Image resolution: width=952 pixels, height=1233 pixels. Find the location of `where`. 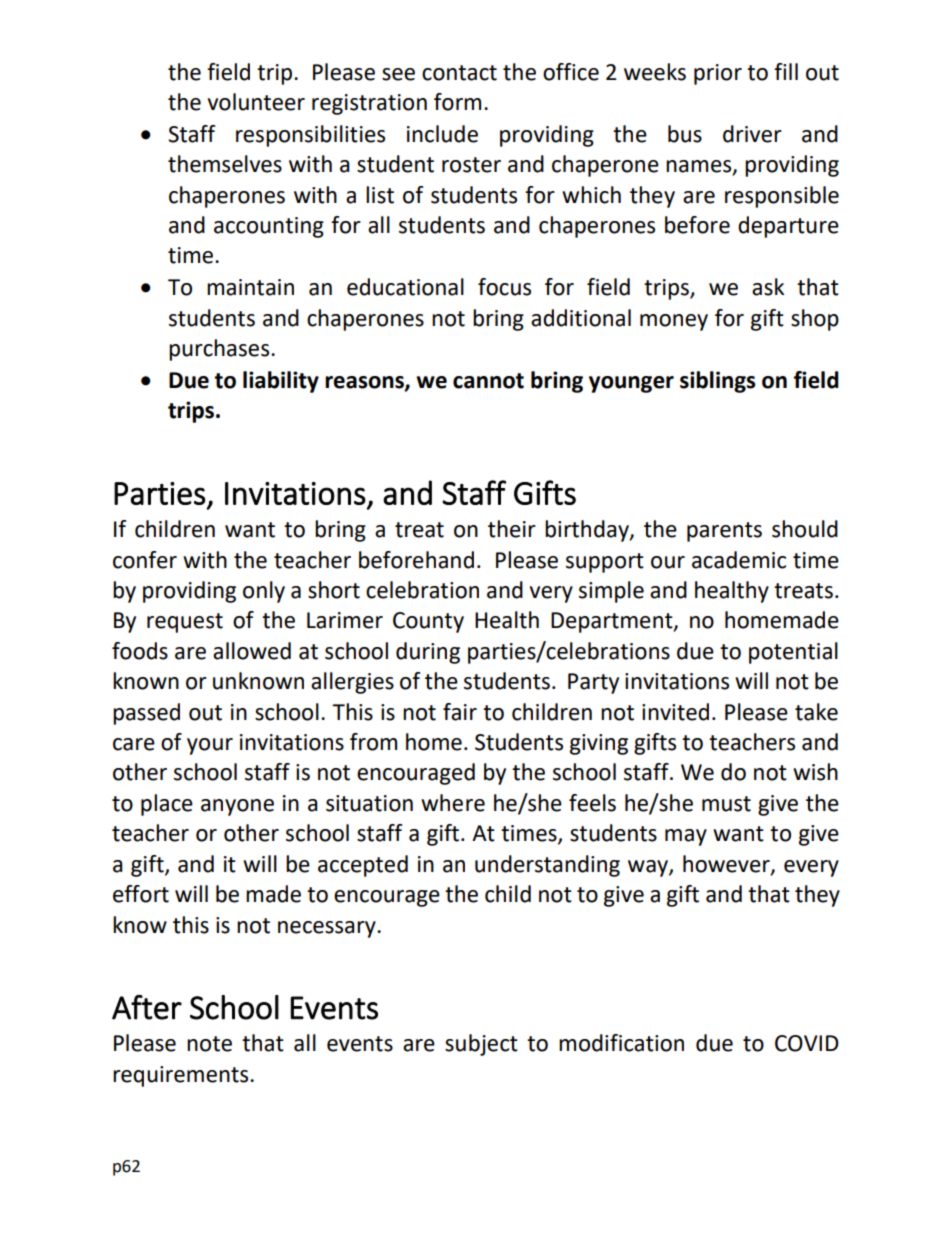

where is located at coordinates (453, 803).
